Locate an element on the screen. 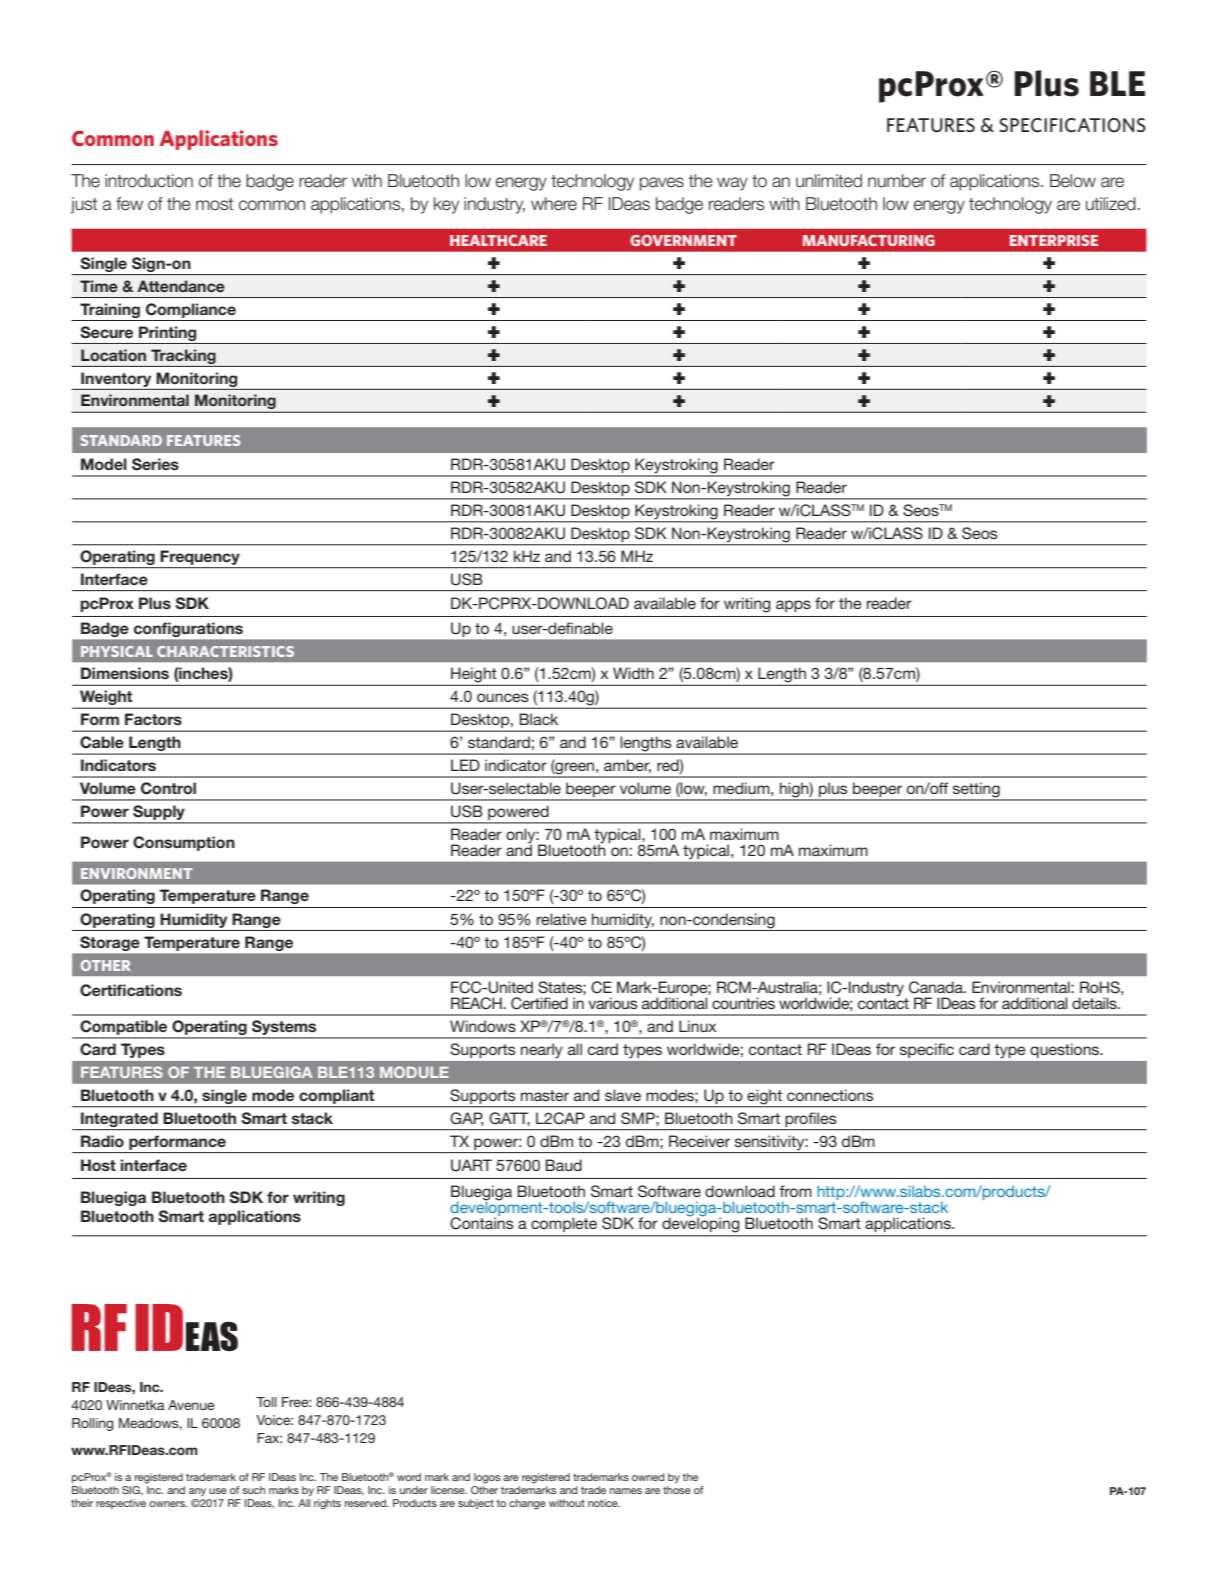 The height and width of the screenshot is (1577, 1218). amber is located at coordinates (627, 766).
